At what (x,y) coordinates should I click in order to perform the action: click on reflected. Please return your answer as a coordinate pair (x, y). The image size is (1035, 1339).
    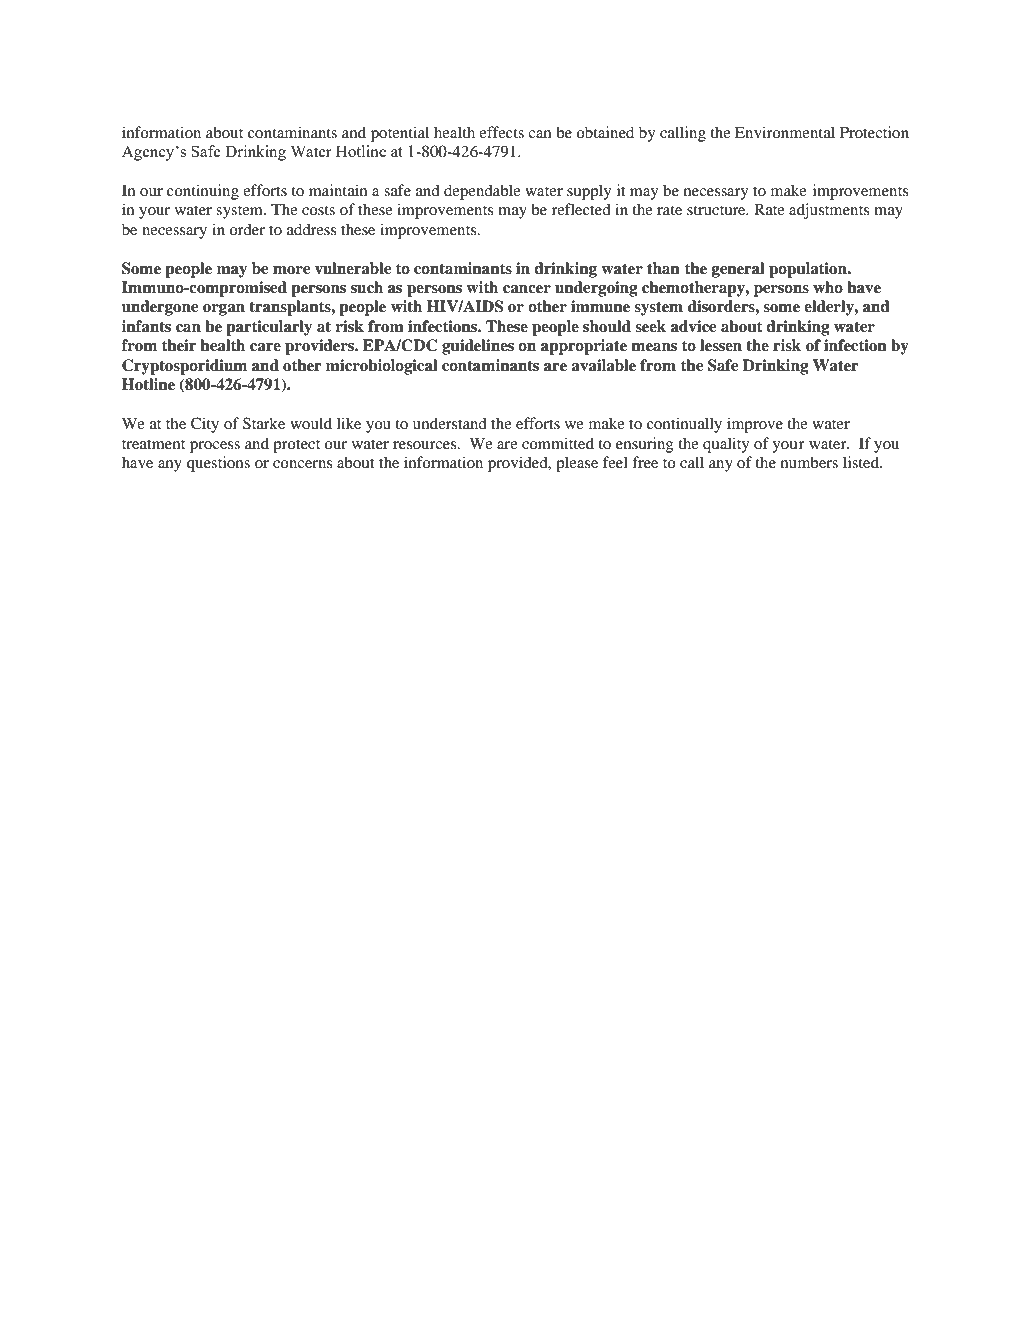
    Looking at the image, I should click on (581, 209).
